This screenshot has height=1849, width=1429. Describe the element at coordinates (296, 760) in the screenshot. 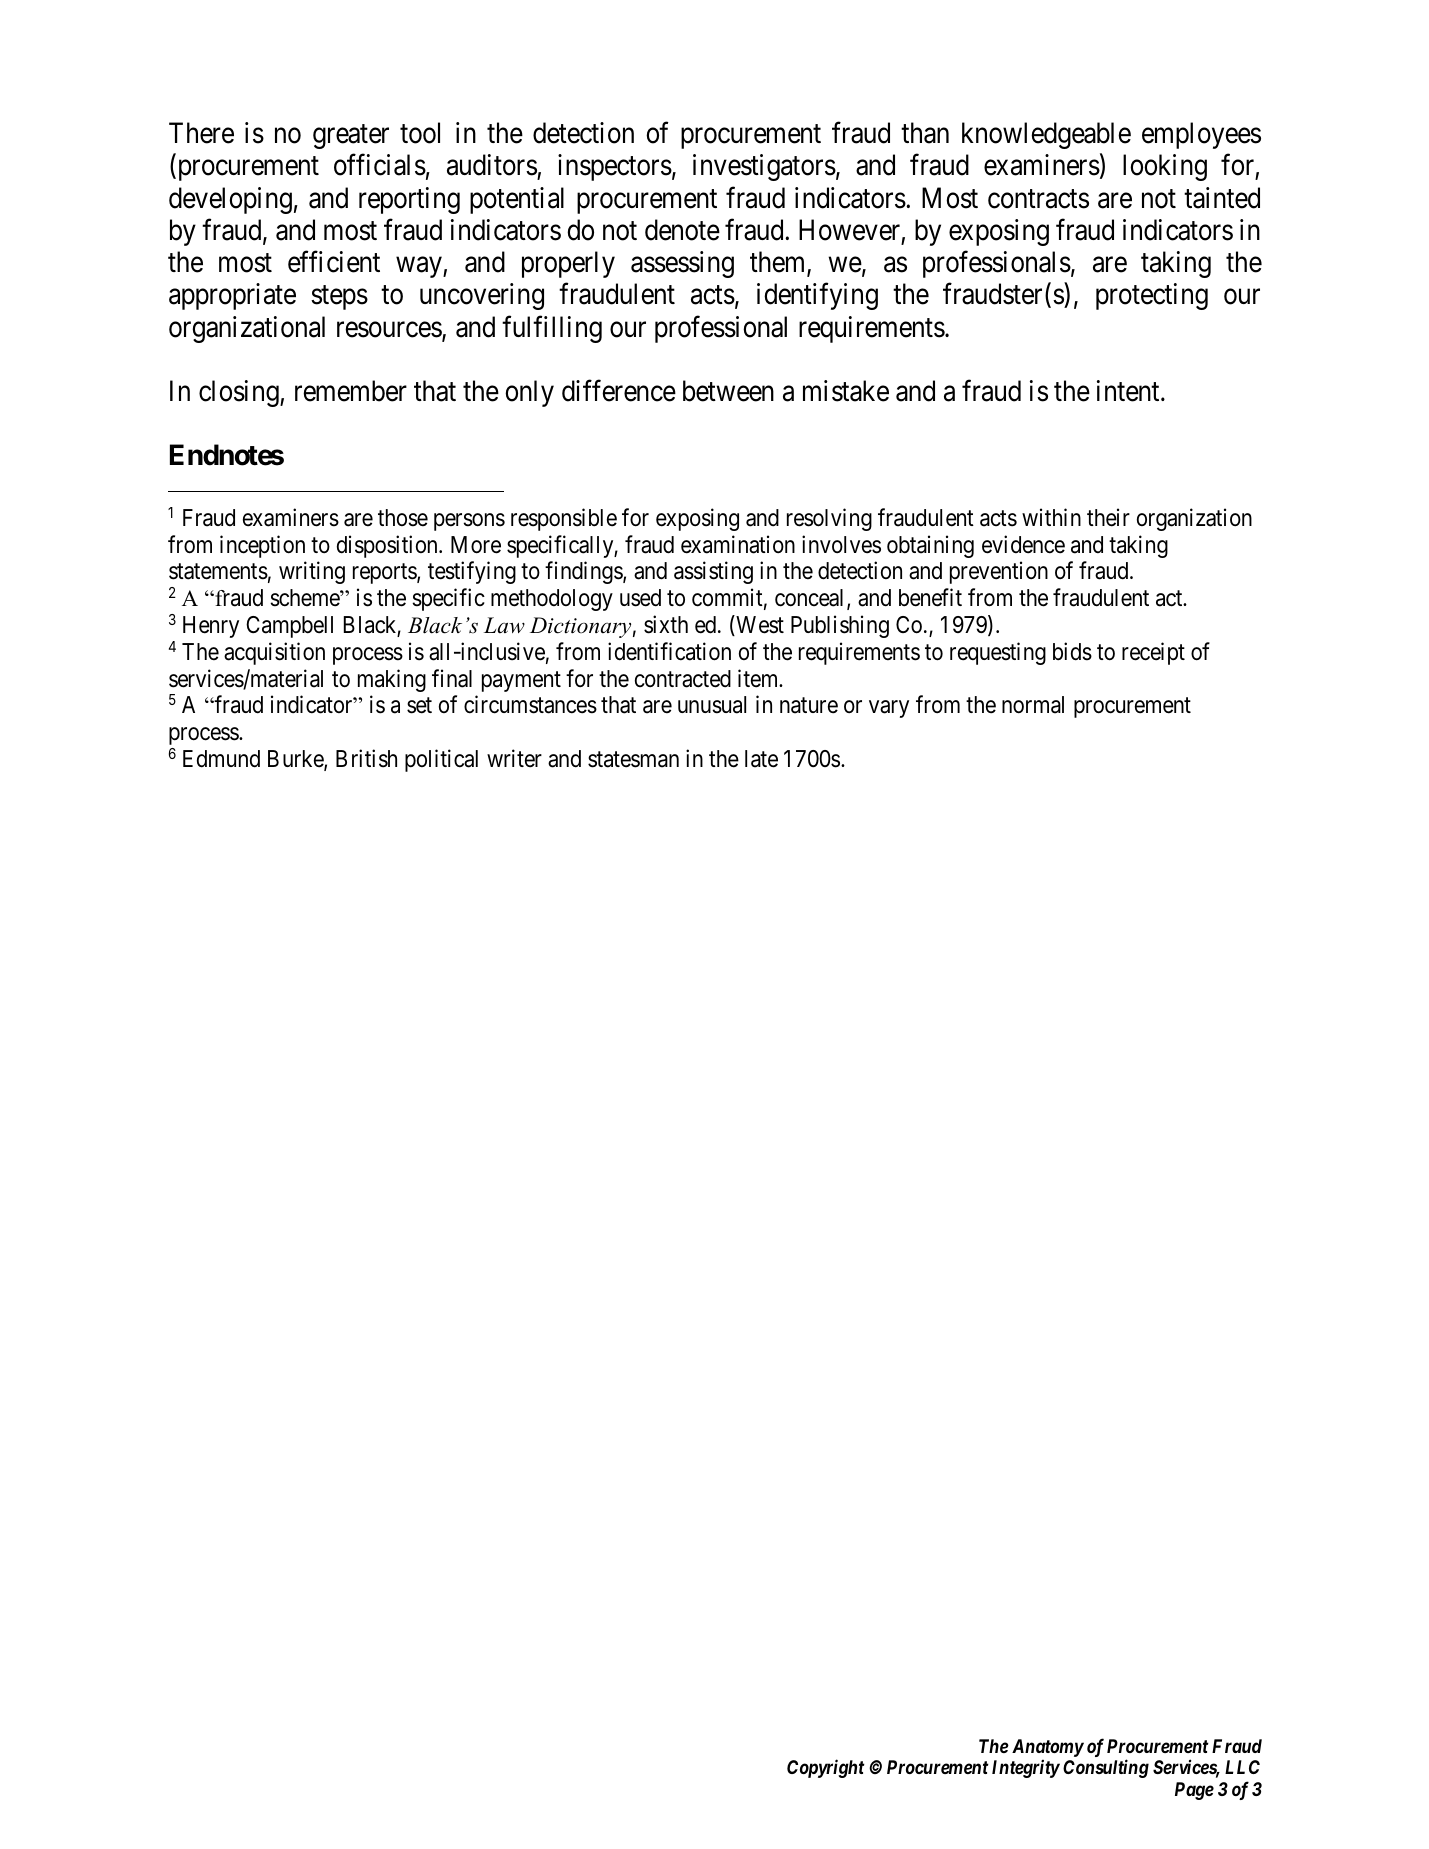

I see `Burke` at that location.
